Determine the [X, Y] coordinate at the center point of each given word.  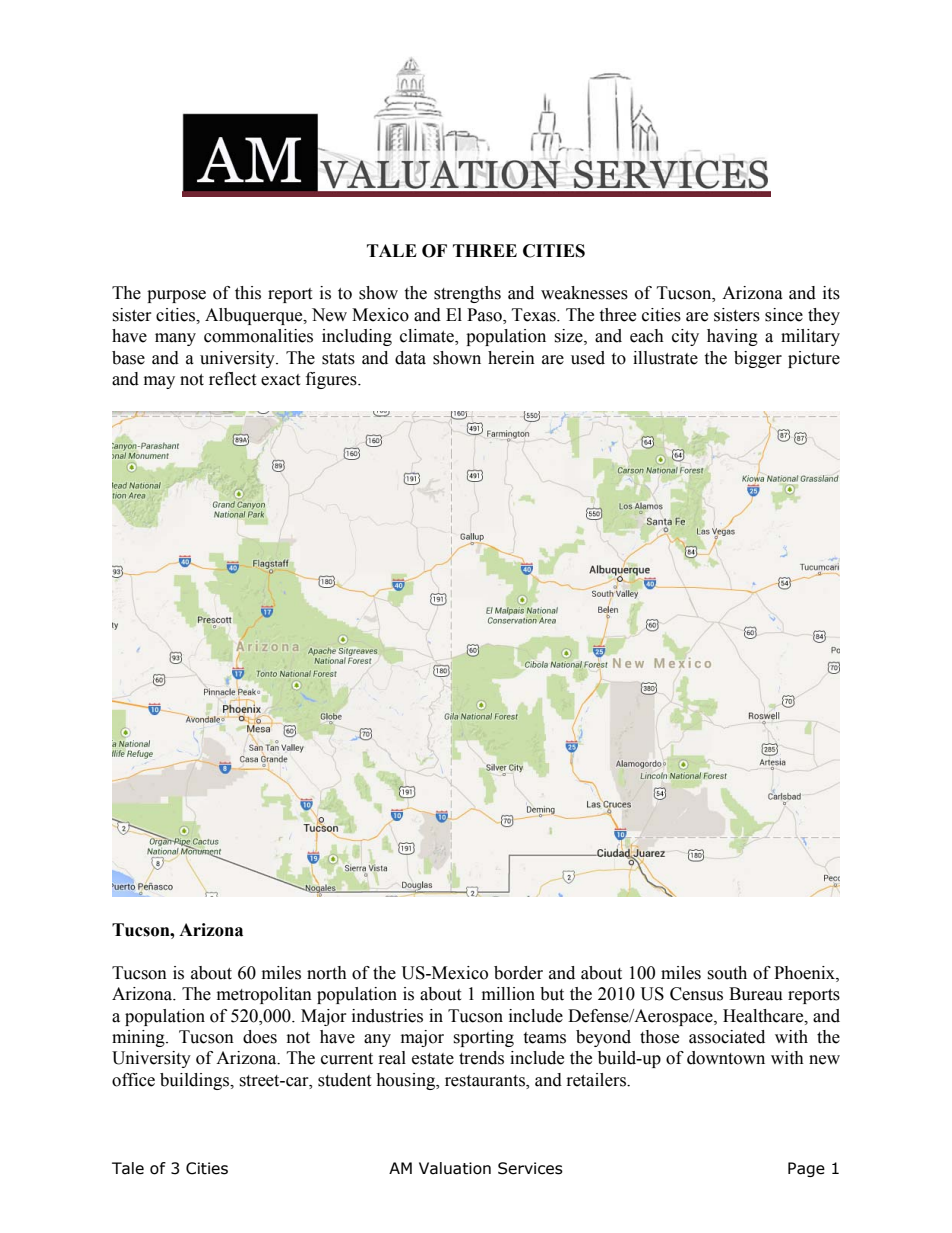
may [159, 382]
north [327, 973]
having [732, 337]
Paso [485, 315]
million [508, 994]
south [727, 973]
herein [511, 358]
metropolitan [264, 995]
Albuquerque [255, 316]
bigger [758, 359]
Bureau [756, 994]
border [518, 973]
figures [332, 380]
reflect [232, 379]
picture [814, 359]
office [133, 1080]
